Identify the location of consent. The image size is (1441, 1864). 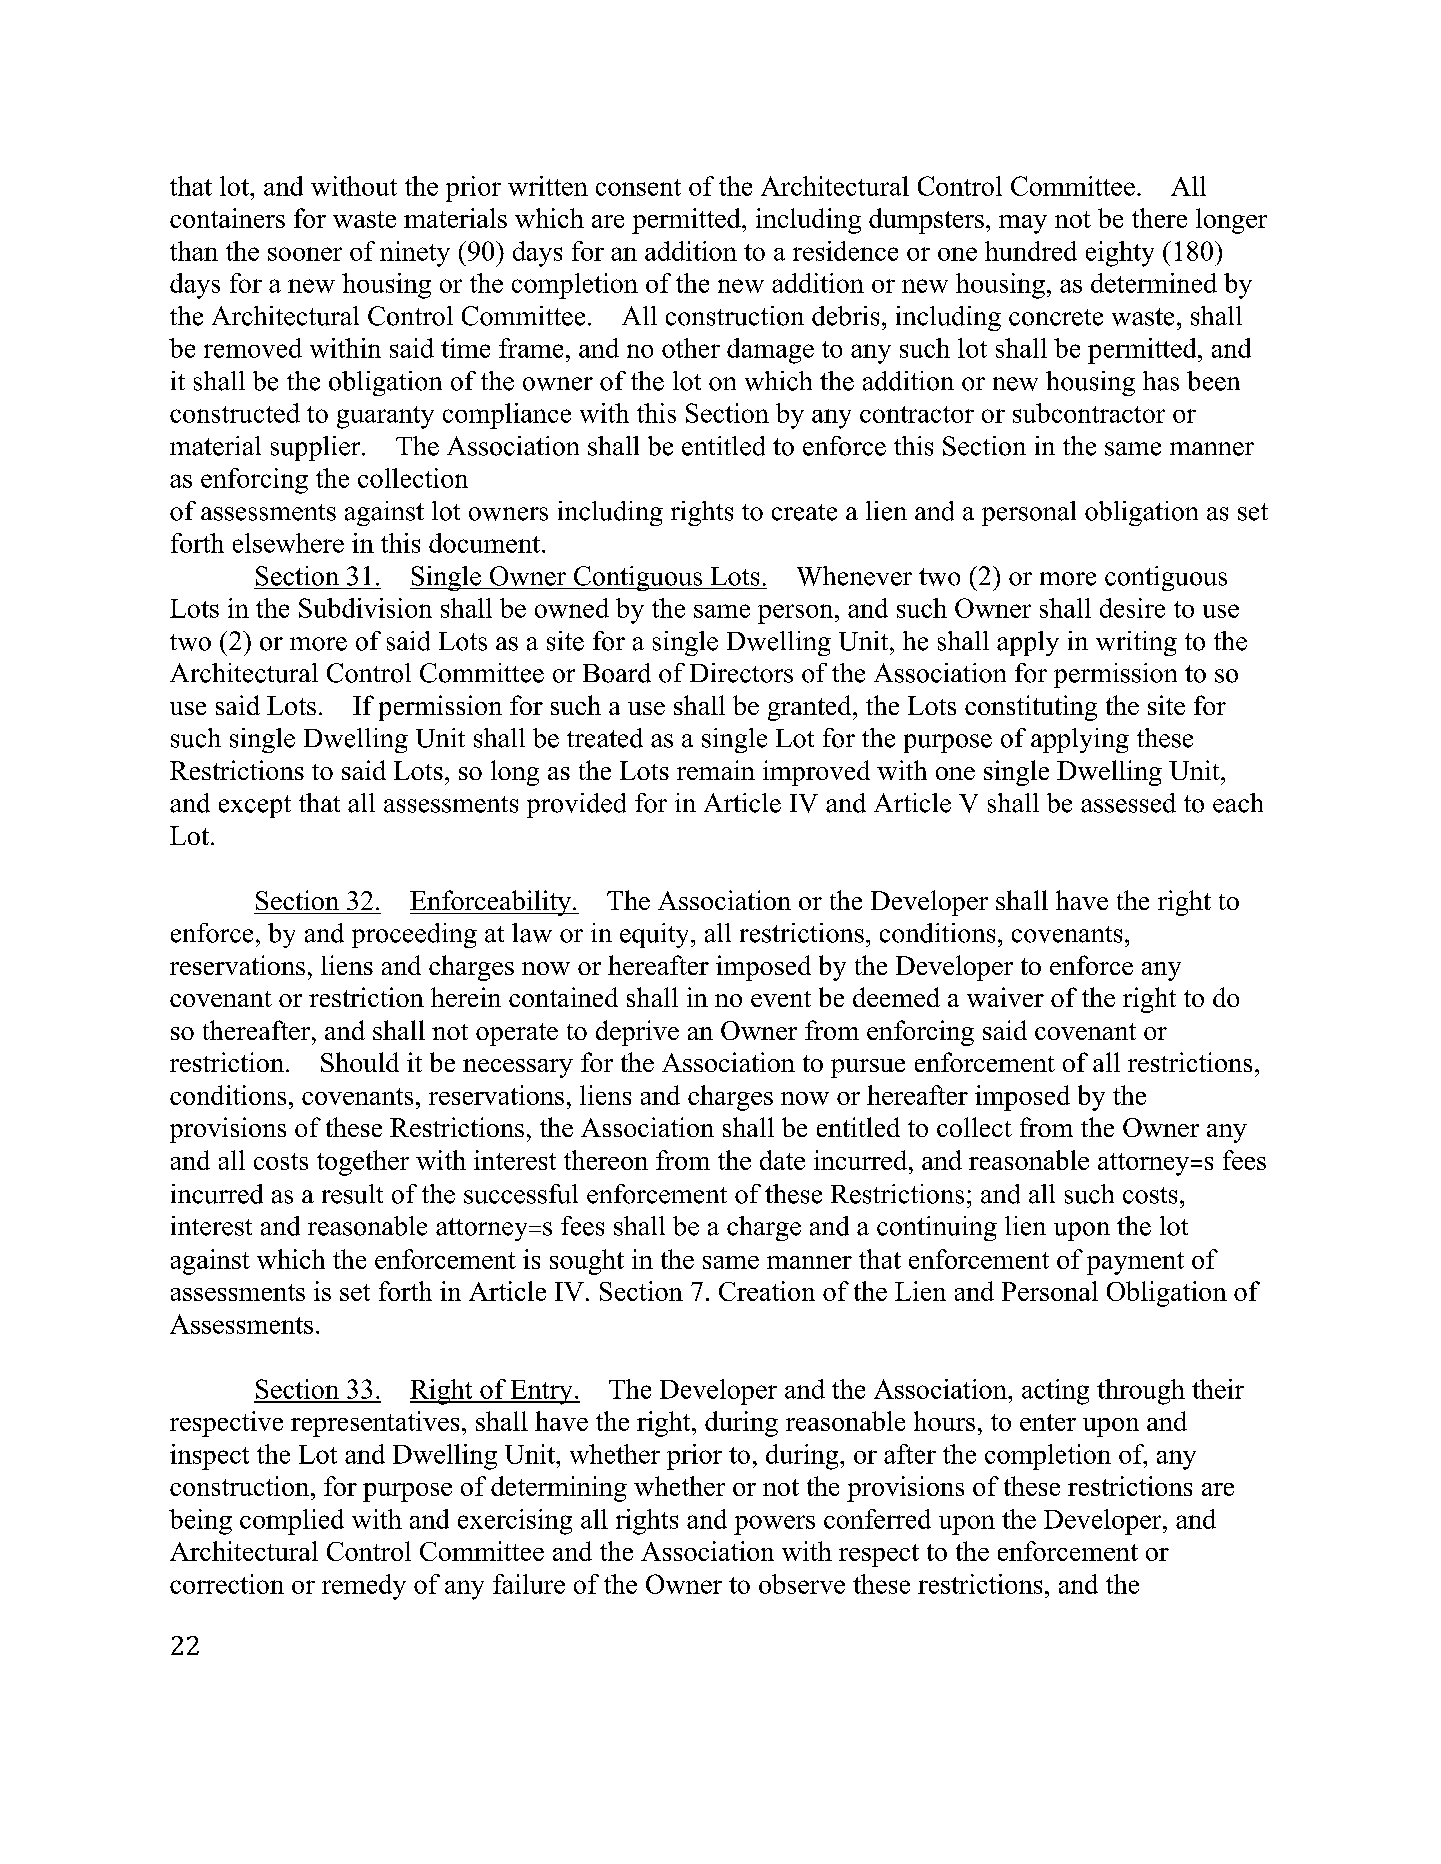
(638, 187).
